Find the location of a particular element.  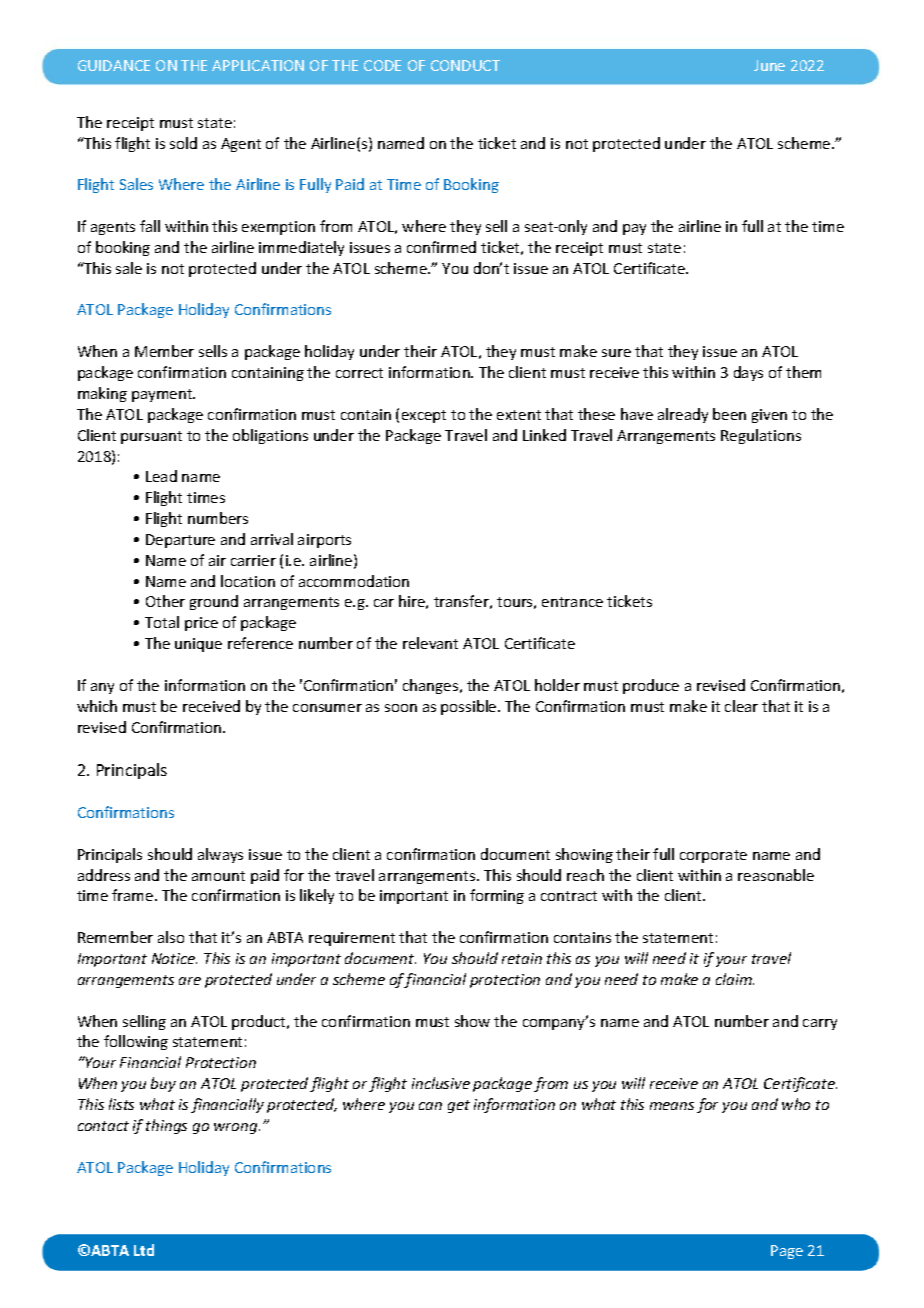

fall is located at coordinates (150, 226).
